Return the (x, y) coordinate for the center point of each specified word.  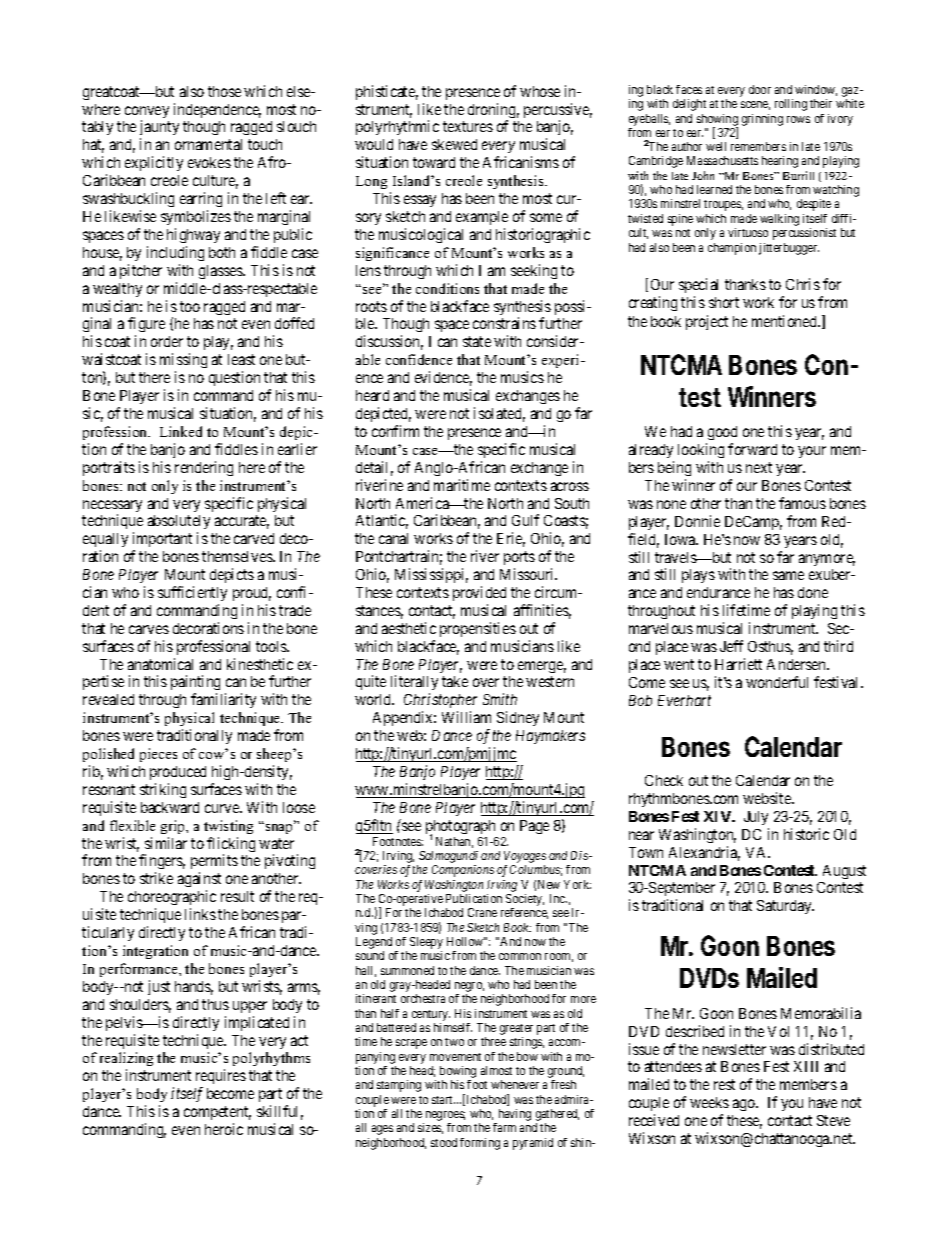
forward (752, 449)
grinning (762, 120)
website (768, 798)
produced (178, 773)
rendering (204, 468)
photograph (460, 828)
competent (217, 1113)
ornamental (208, 144)
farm (504, 1127)
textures (468, 127)
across (570, 486)
